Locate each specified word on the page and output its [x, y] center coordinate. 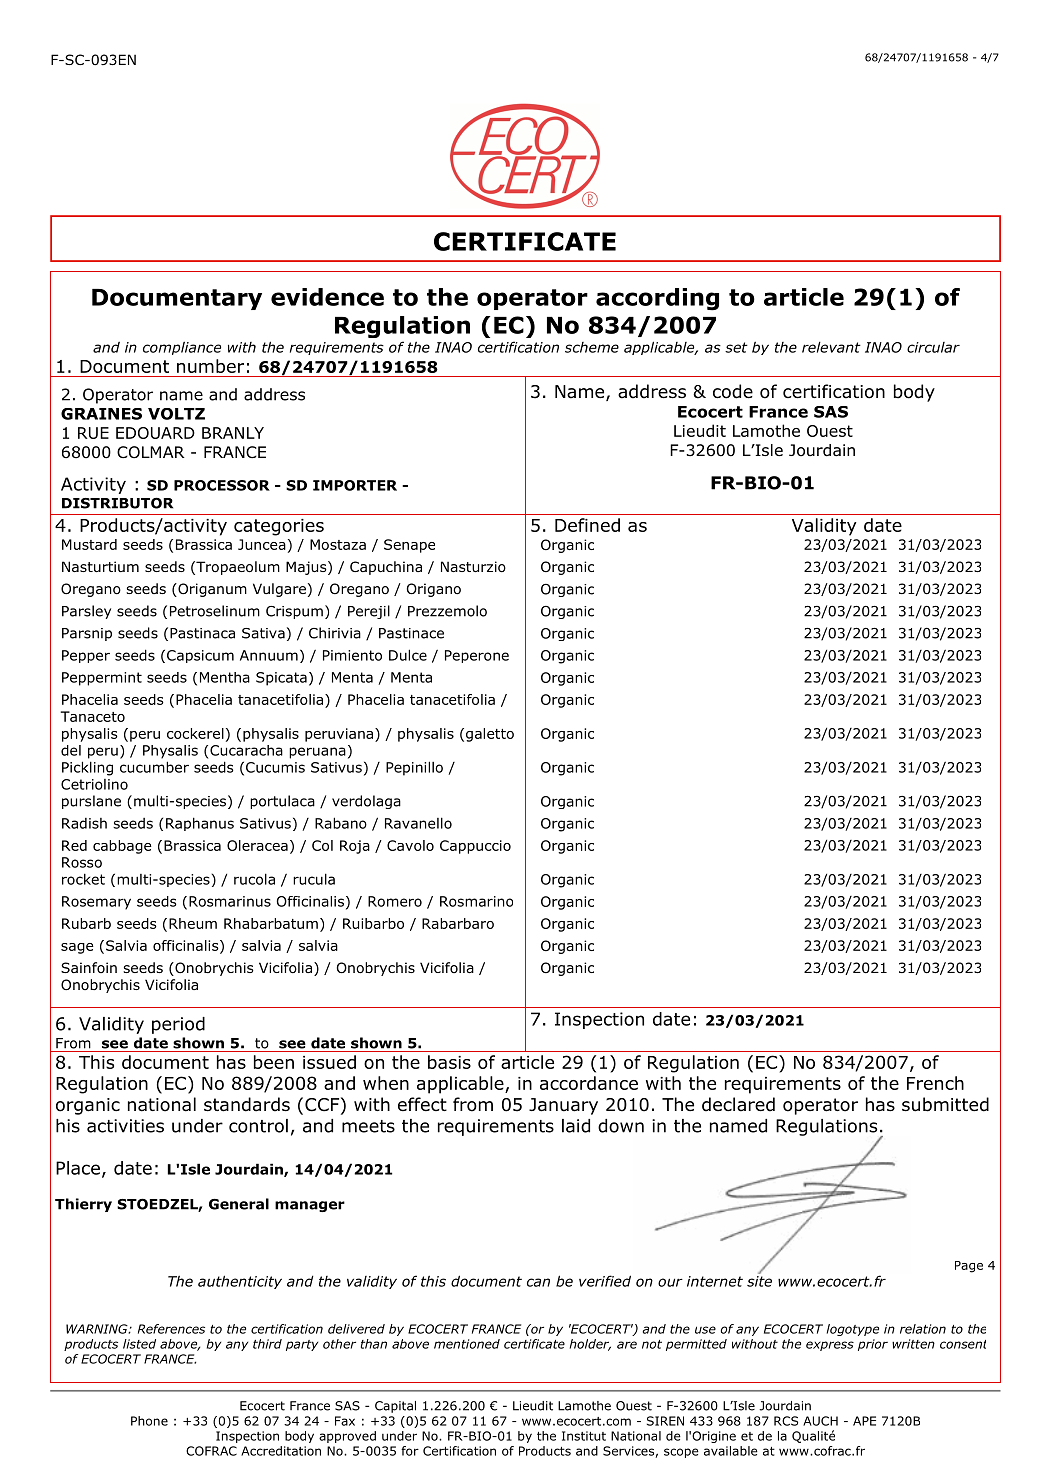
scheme [592, 347]
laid [576, 1126]
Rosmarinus [230, 901]
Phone [149, 1421]
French [935, 1083]
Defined [587, 525]
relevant [831, 347]
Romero [395, 901]
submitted [945, 1104]
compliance [182, 348]
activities [125, 1126]
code [733, 391]
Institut [584, 1436]
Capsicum [200, 656]
